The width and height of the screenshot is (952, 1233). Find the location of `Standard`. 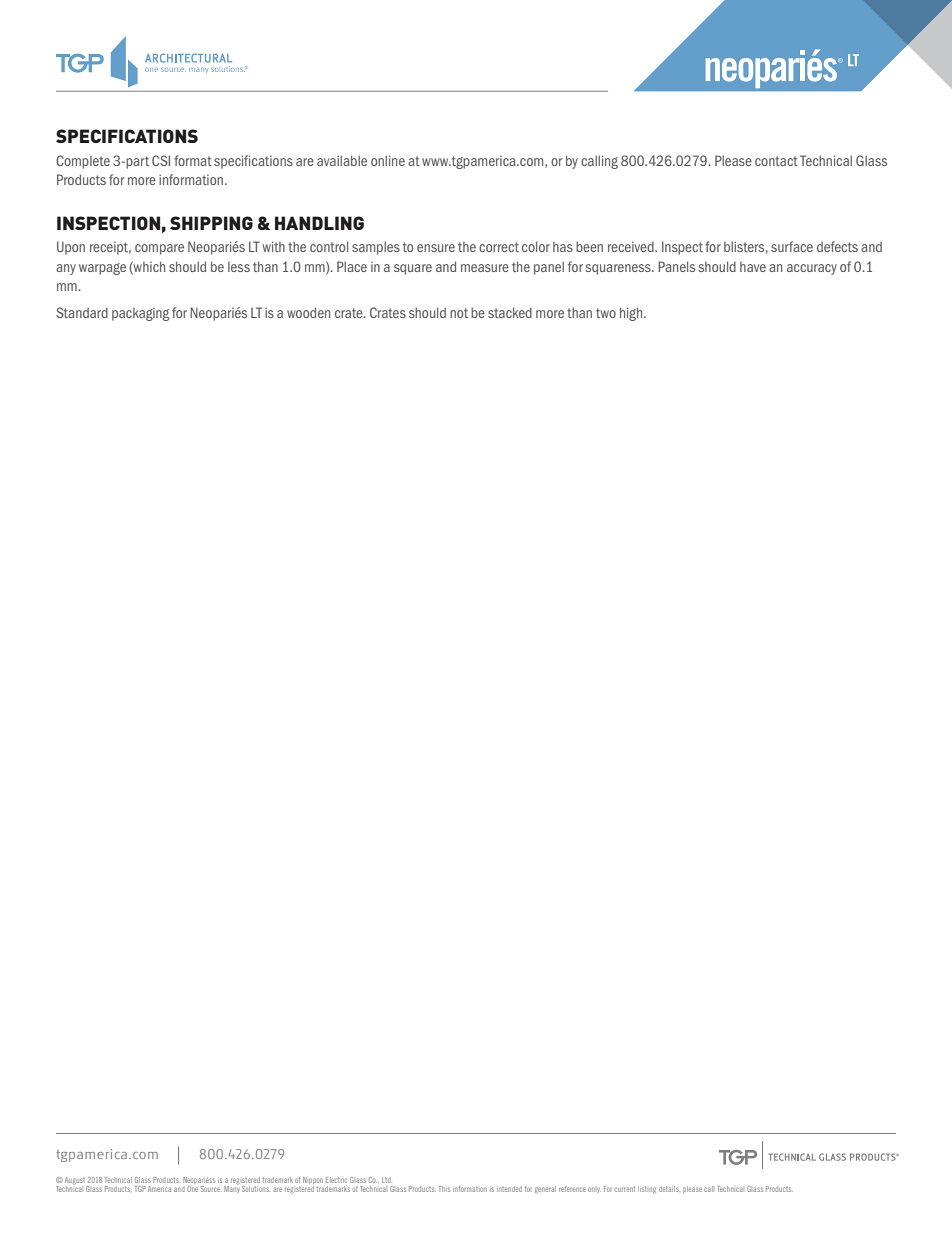

Standard is located at coordinates (82, 312).
